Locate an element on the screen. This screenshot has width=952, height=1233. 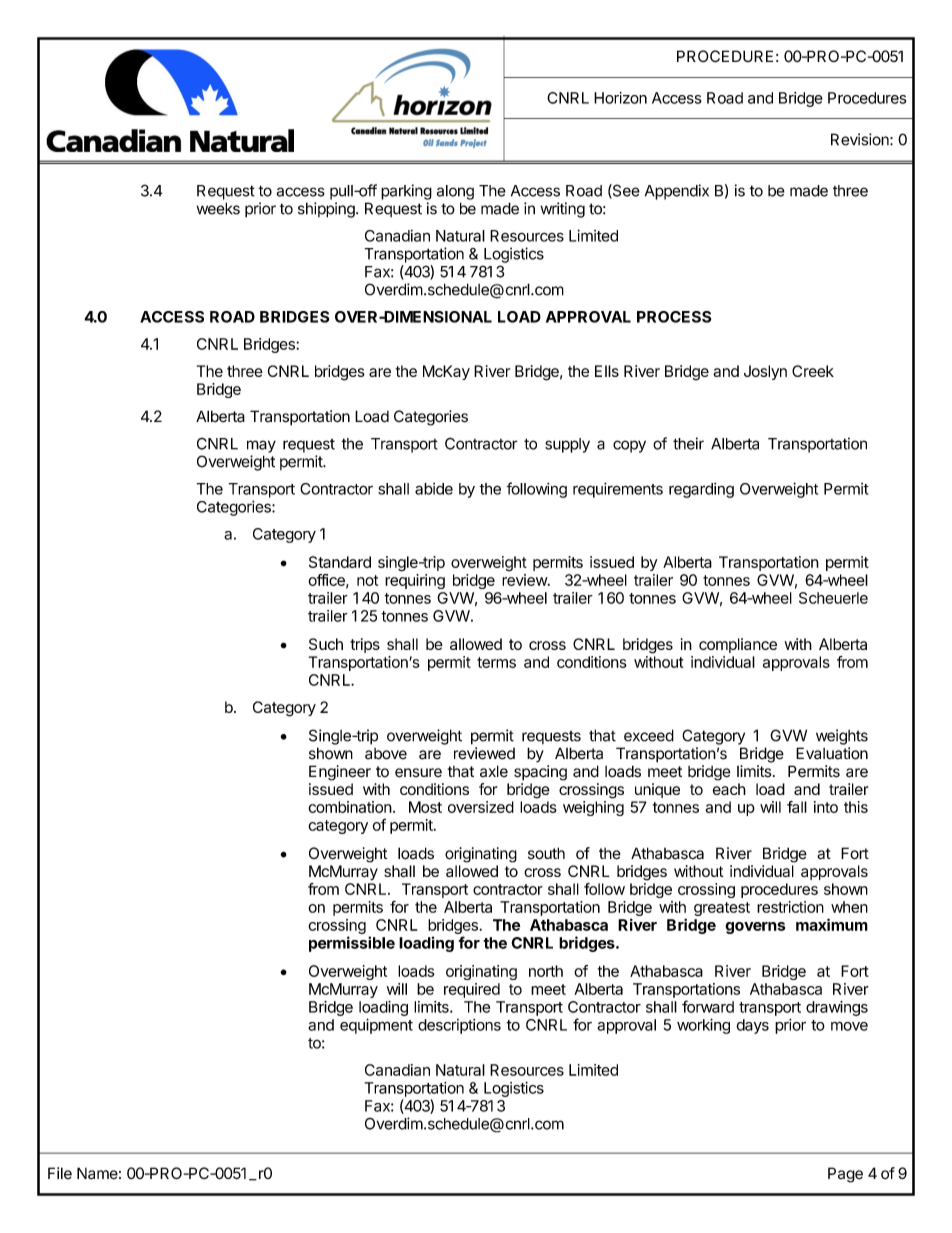
their is located at coordinates (688, 443).
